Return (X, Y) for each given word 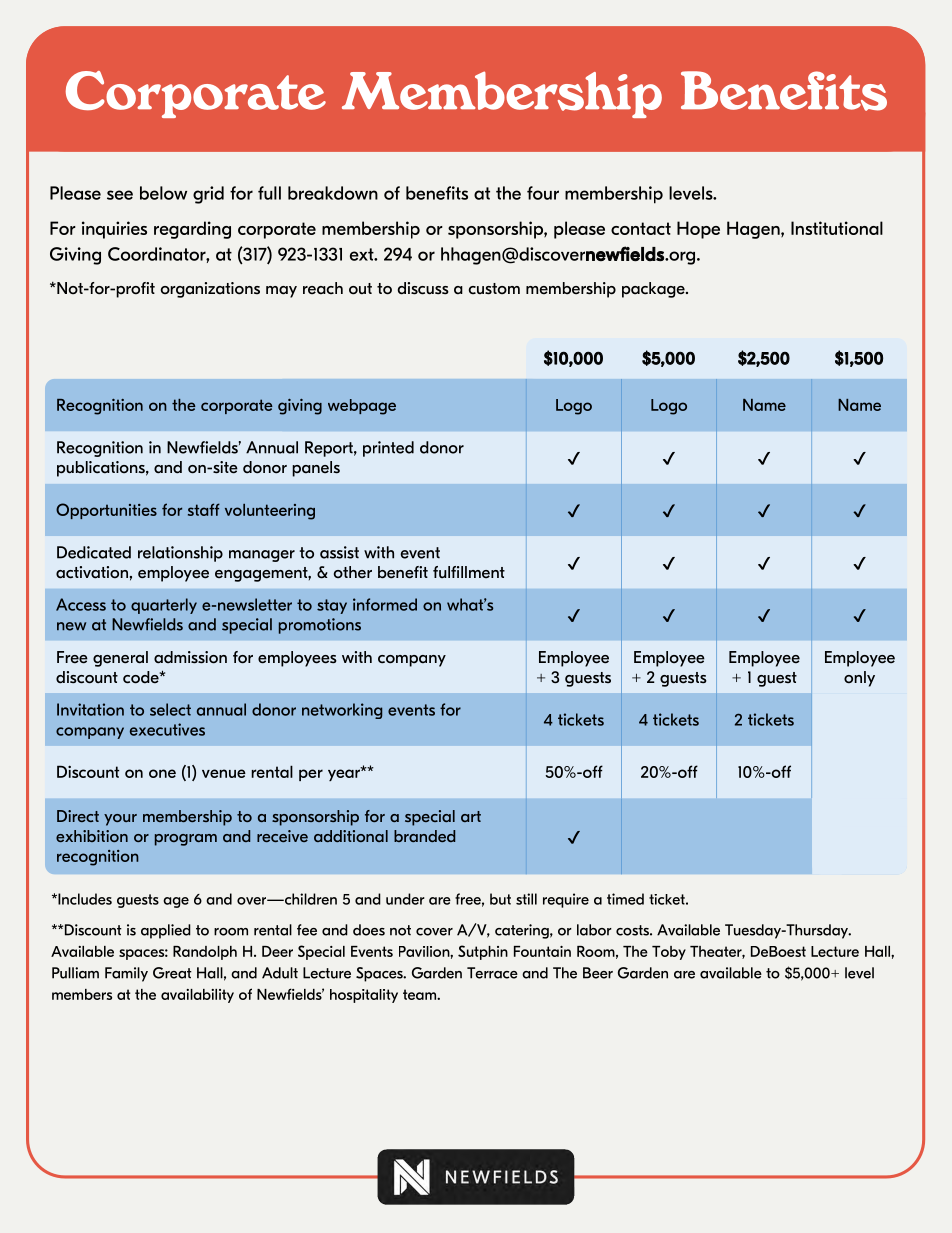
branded (424, 836)
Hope (698, 230)
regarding (192, 230)
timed (625, 899)
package (654, 290)
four (543, 193)
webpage (362, 407)
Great (172, 973)
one (162, 773)
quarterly (164, 606)
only (859, 679)
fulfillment (469, 572)
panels (316, 469)
